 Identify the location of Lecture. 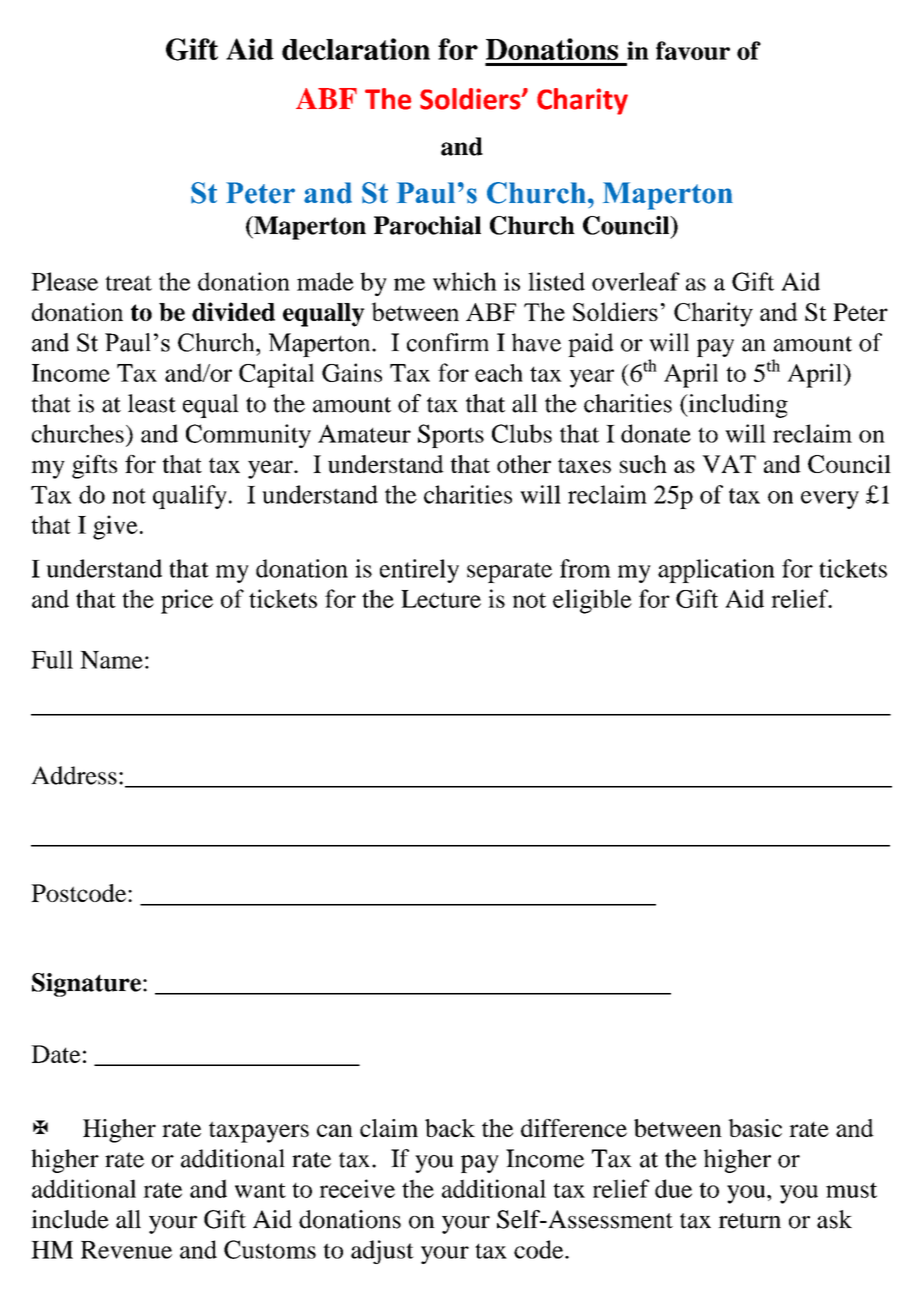
(441, 599).
